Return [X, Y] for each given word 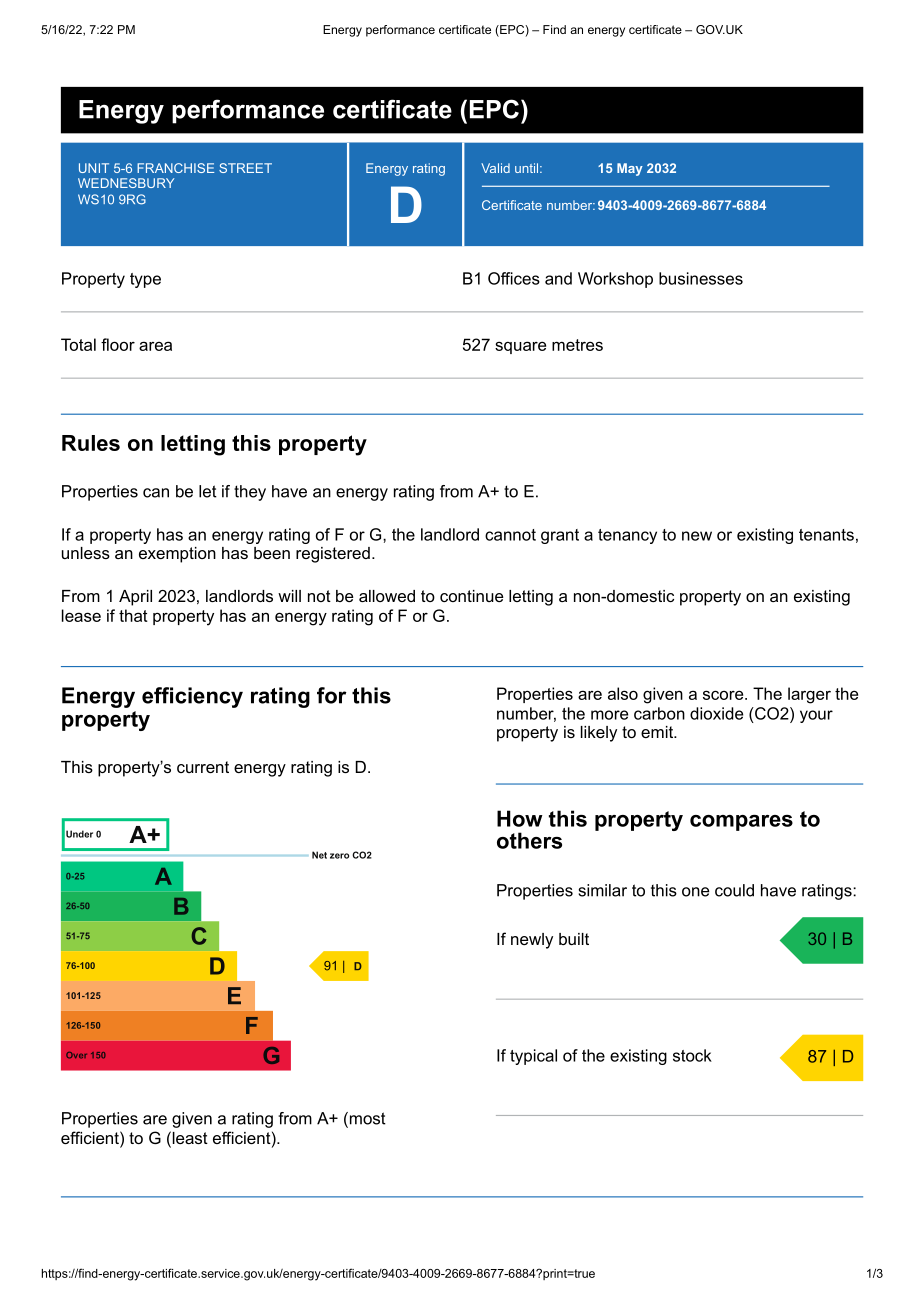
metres [577, 345]
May [630, 169]
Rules [91, 443]
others [529, 840]
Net [319, 855]
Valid [495, 168]
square [520, 347]
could [734, 890]
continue [472, 596]
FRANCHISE [175, 168]
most [366, 1119]
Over [76, 1055]
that [133, 615]
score [724, 695]
